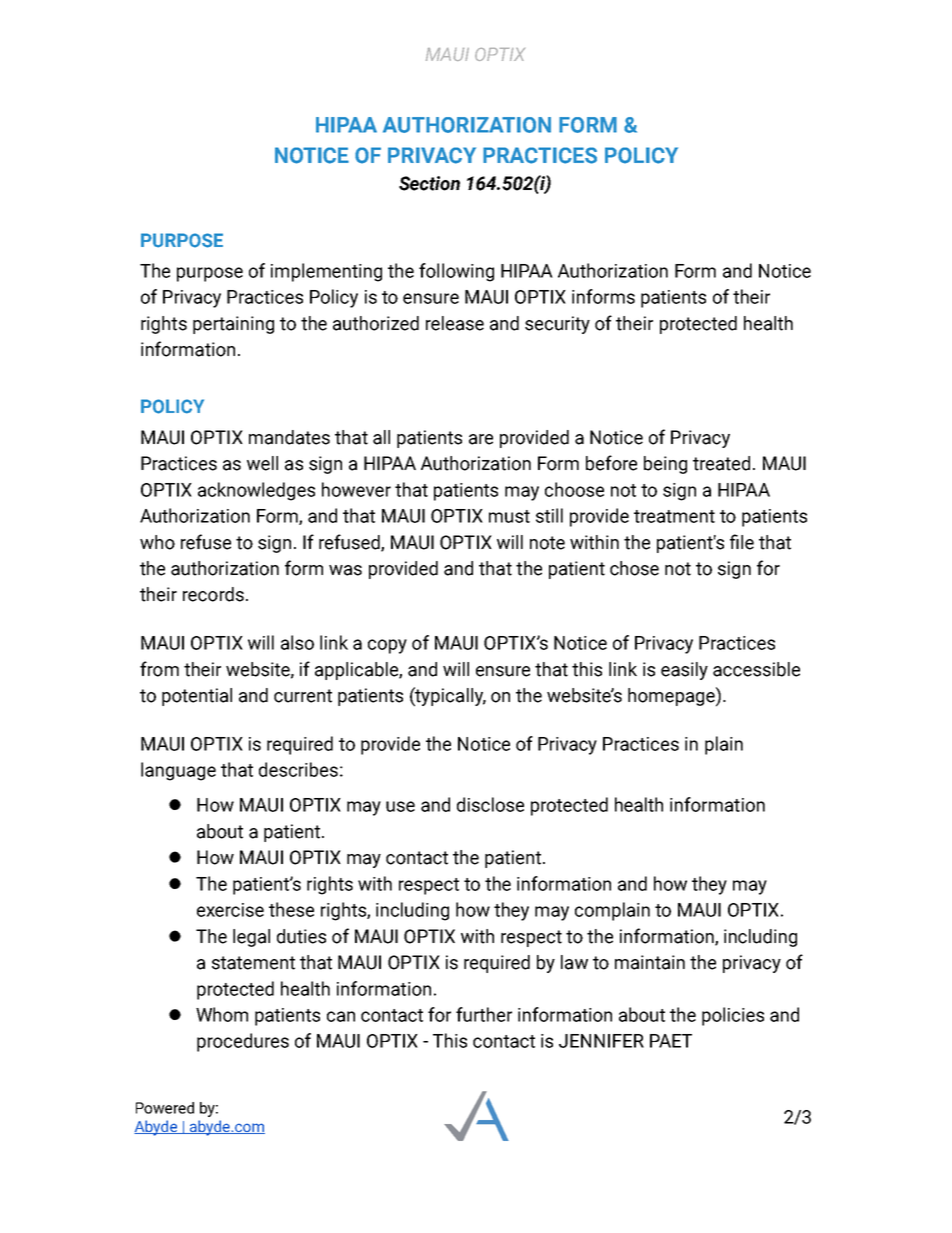  What do you see at coordinates (243, 1042) in the image?
I see `procedures` at bounding box center [243, 1042].
